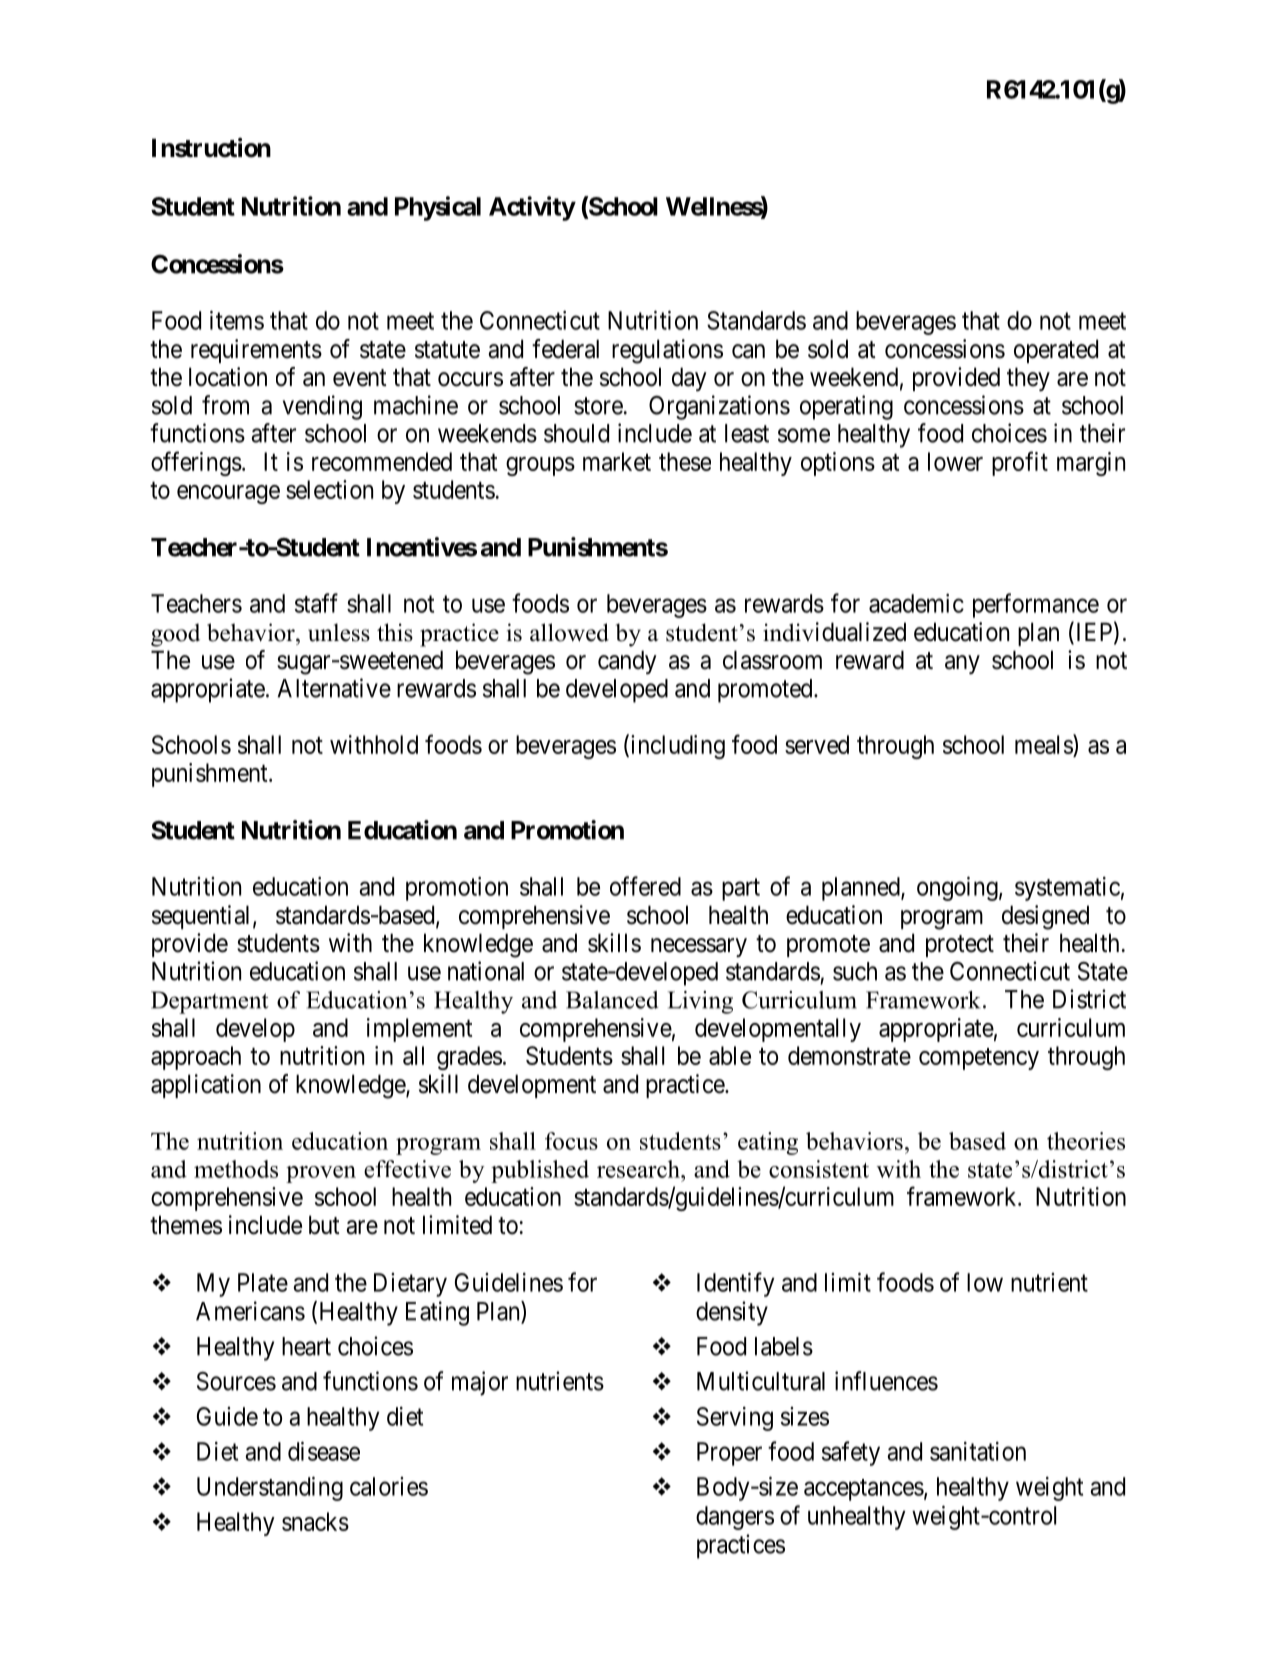 The height and width of the screenshot is (1654, 1278). I want to click on operated, so click(1056, 351).
